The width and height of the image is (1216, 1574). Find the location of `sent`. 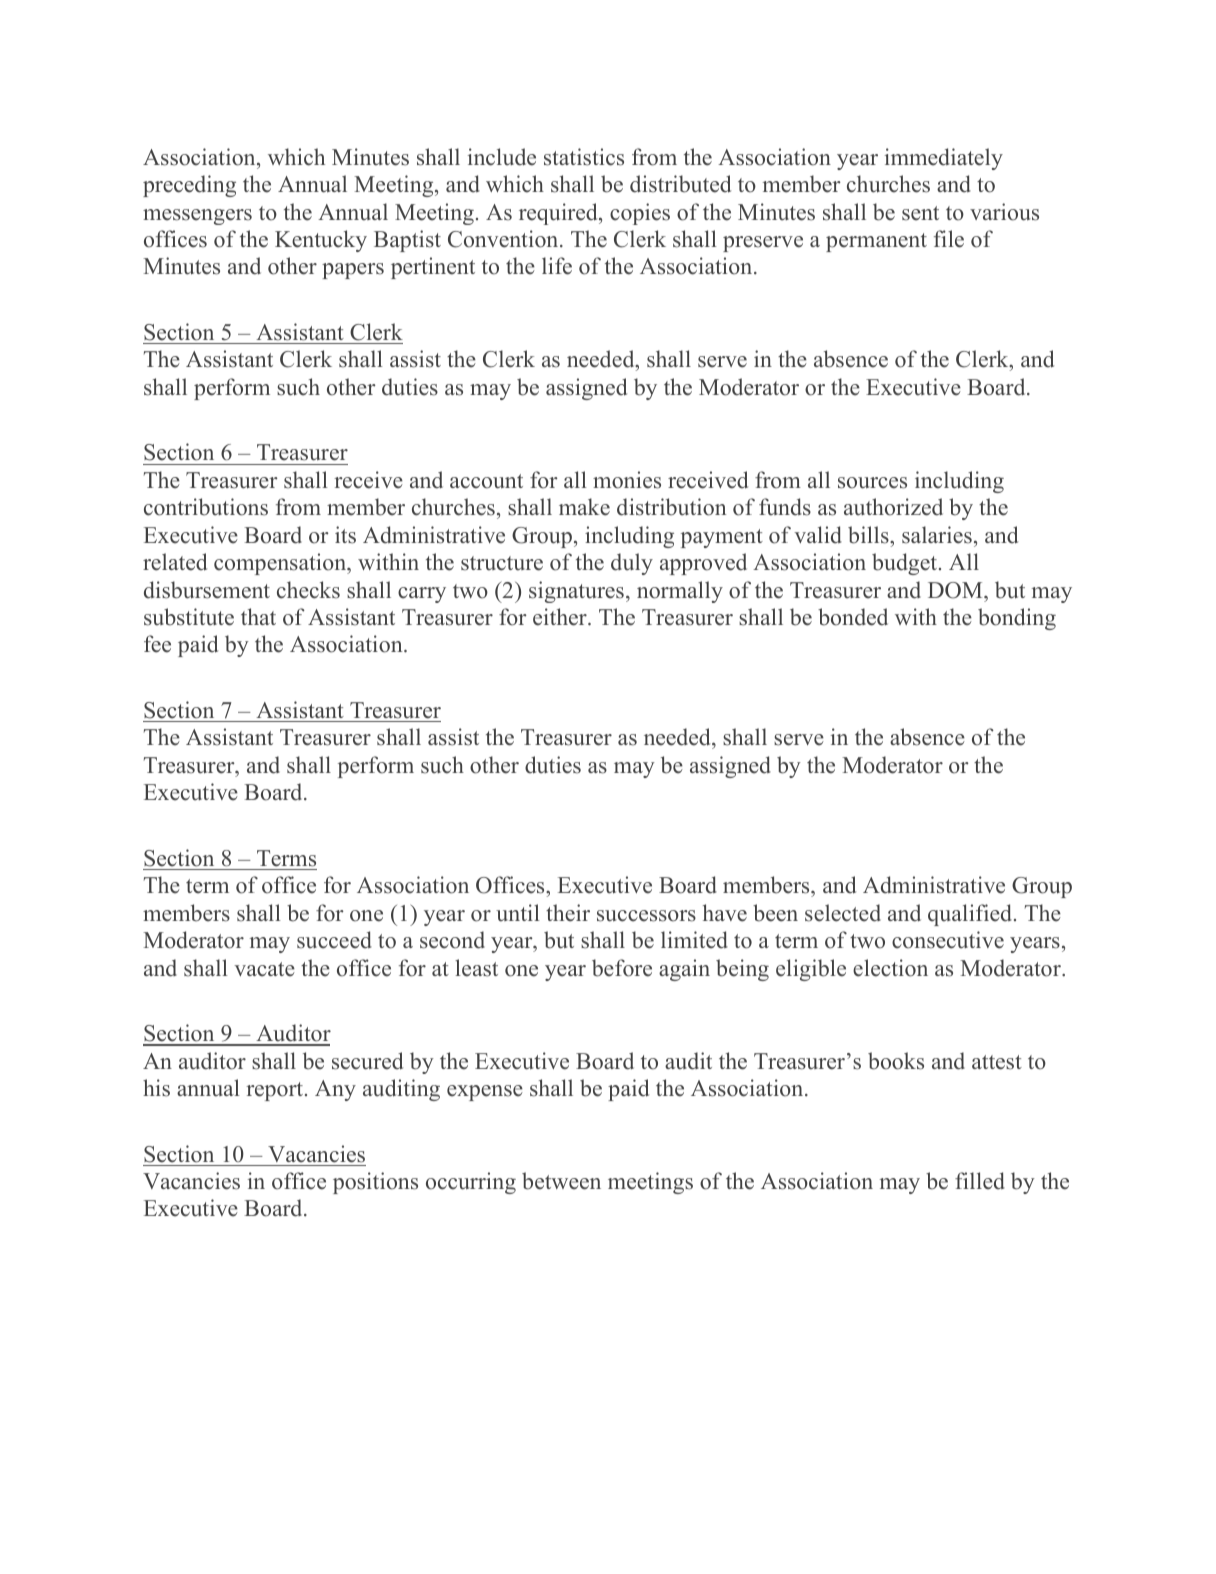

sent is located at coordinates (920, 213).
